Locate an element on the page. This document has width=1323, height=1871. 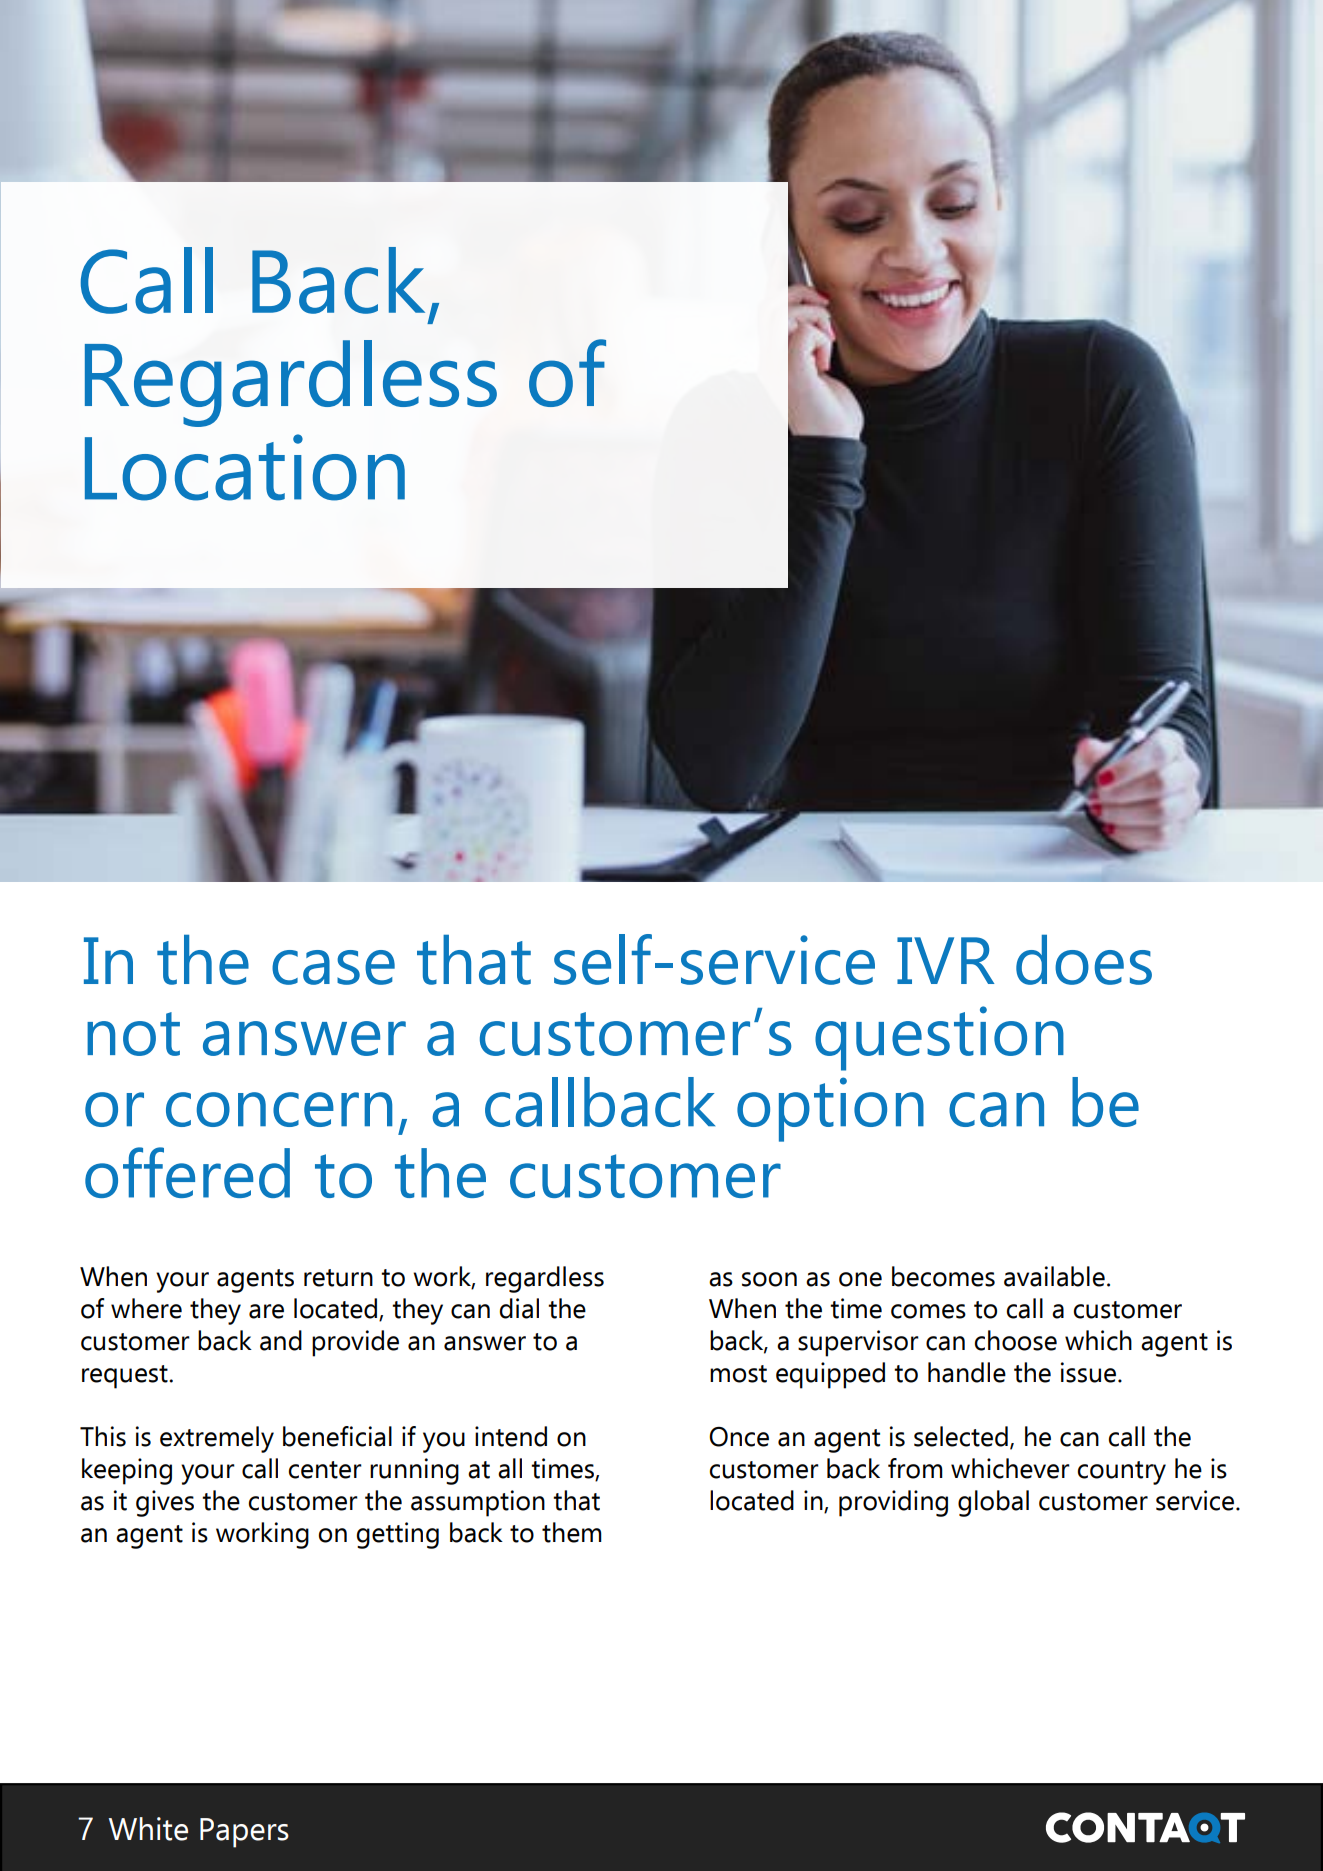
Papers is located at coordinates (244, 1833).
